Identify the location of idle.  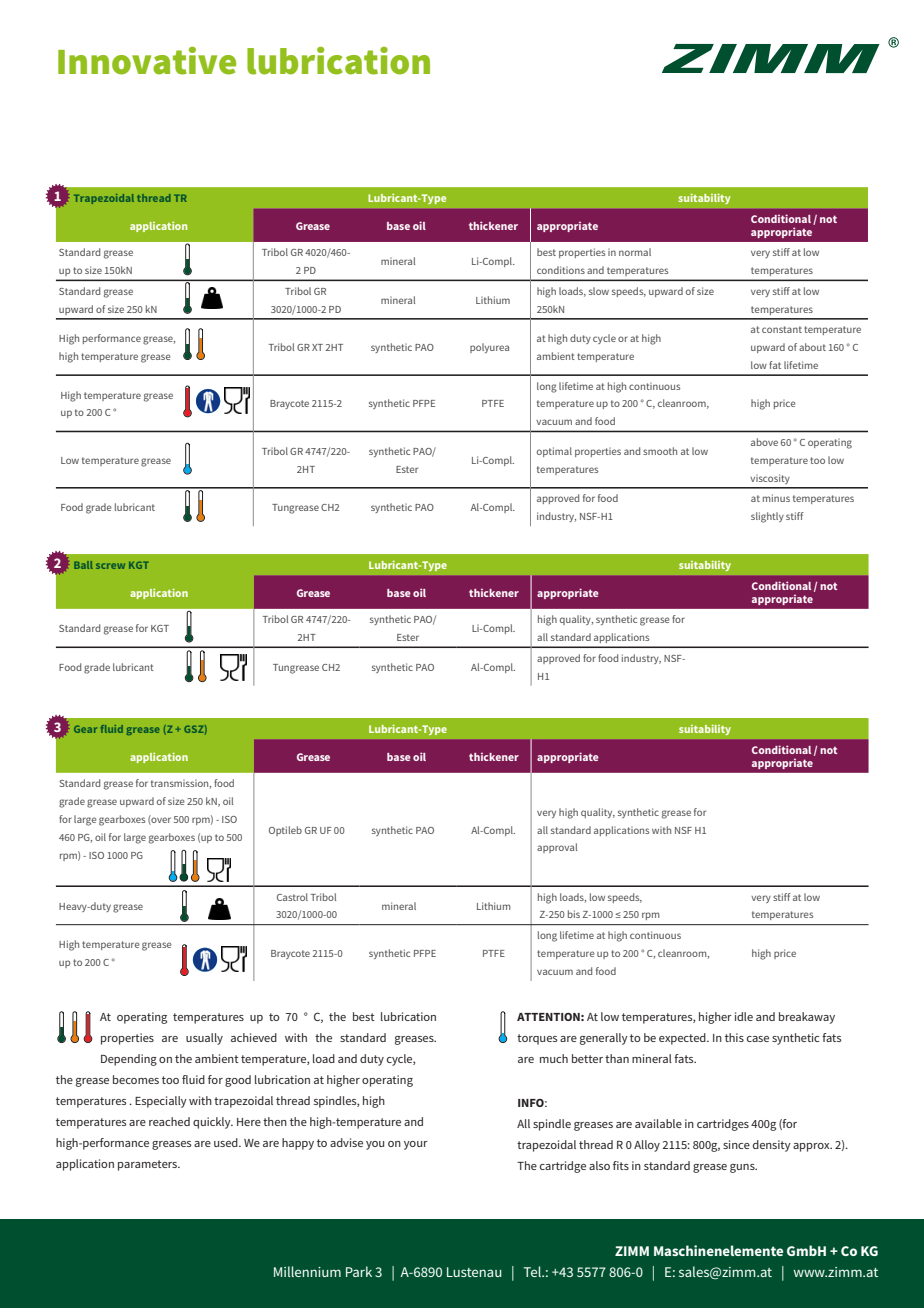
(744, 1016).
